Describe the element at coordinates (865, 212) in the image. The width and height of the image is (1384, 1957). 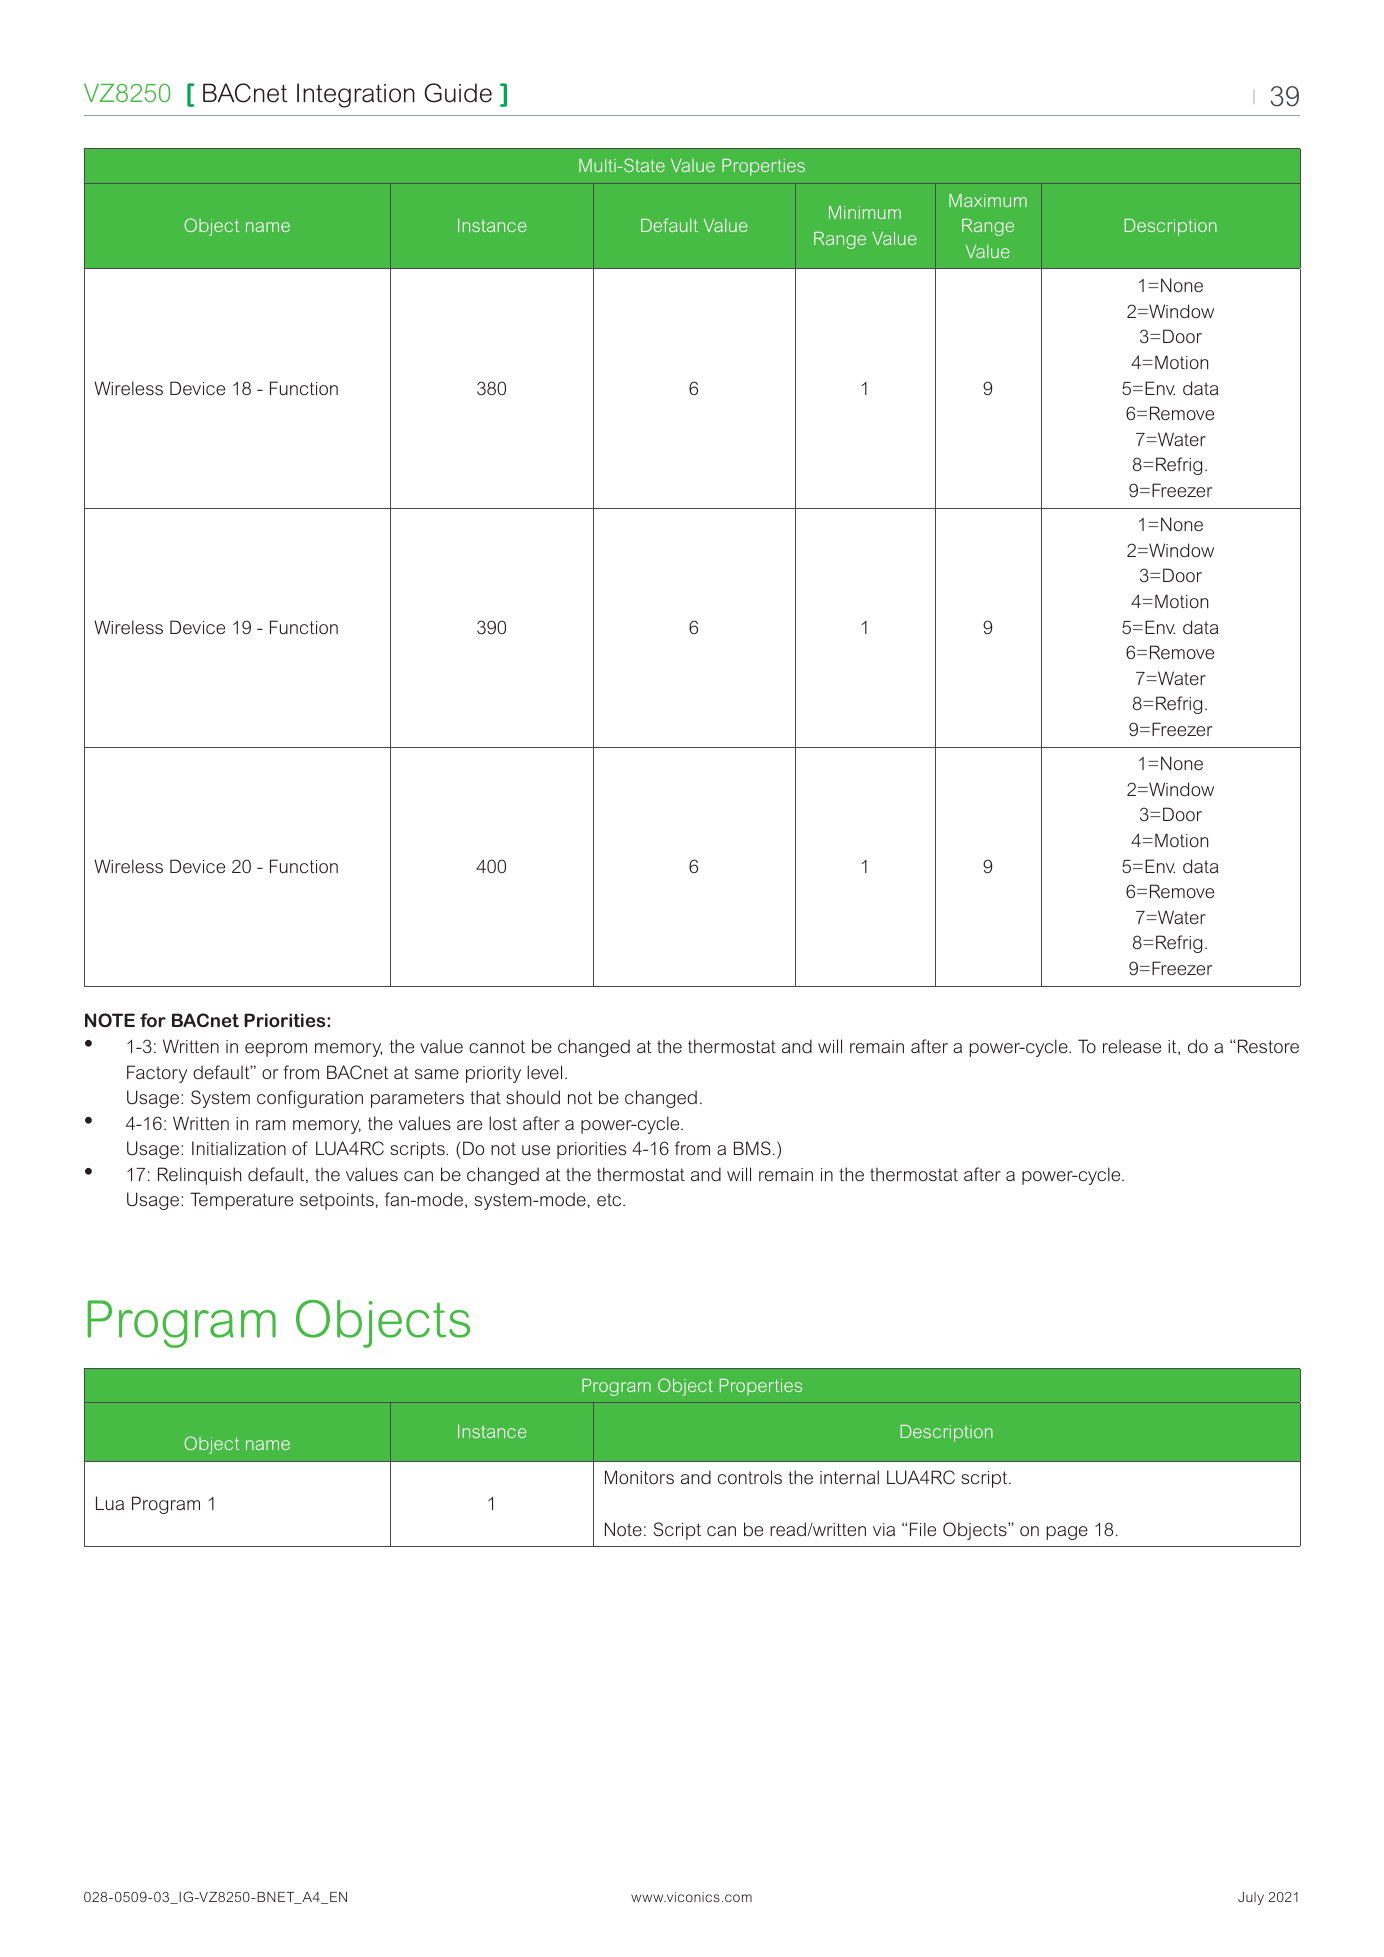
I see `Minimum` at that location.
